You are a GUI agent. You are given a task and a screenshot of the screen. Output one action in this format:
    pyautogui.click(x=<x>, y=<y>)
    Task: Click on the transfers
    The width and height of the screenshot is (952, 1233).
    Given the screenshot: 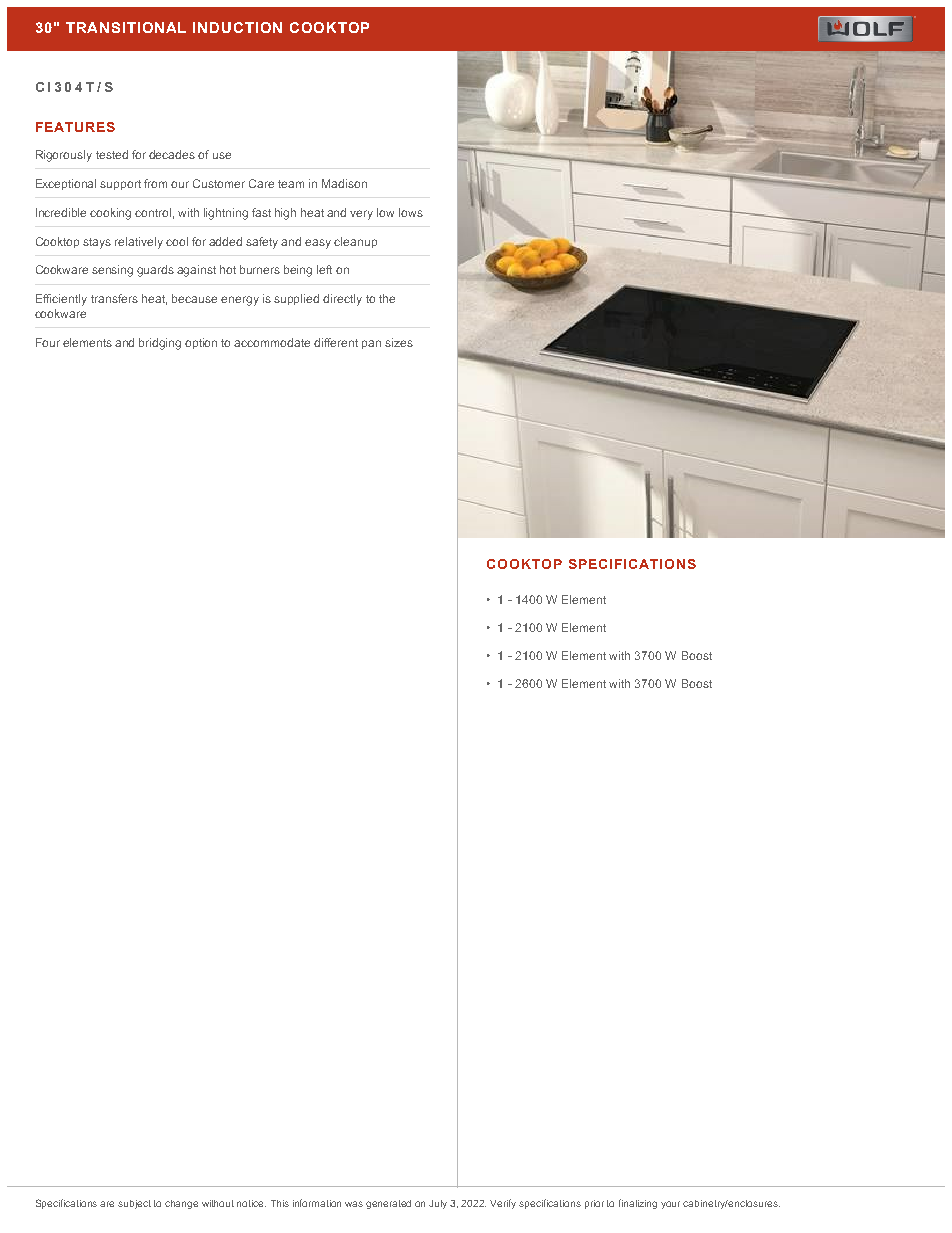 What is the action you would take?
    pyautogui.click(x=114, y=298)
